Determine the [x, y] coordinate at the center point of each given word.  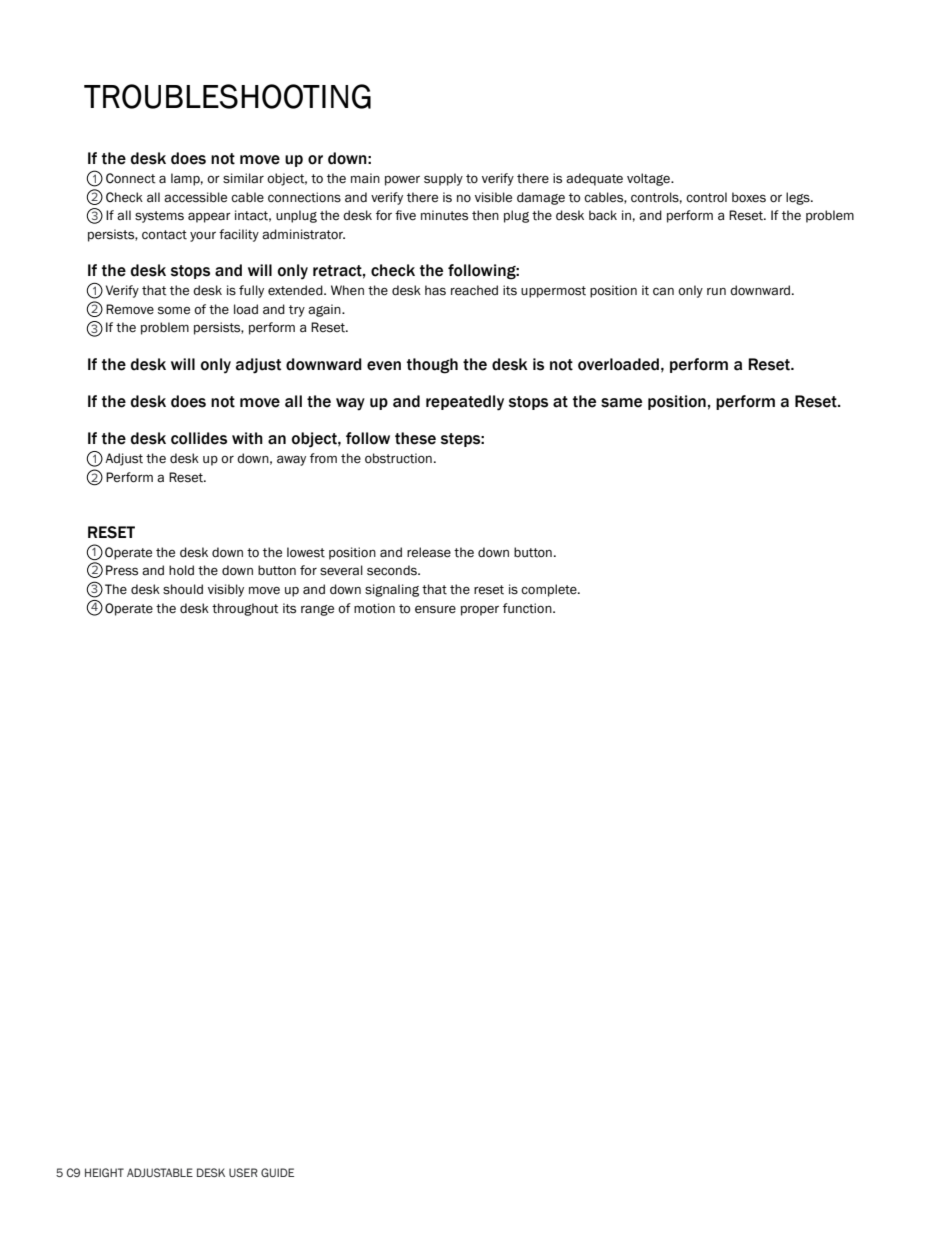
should [183, 589]
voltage [650, 179]
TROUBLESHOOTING [227, 96]
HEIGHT [104, 1172]
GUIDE [277, 1172]
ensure [435, 609]
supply [443, 179]
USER [243, 1172]
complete [550, 590]
